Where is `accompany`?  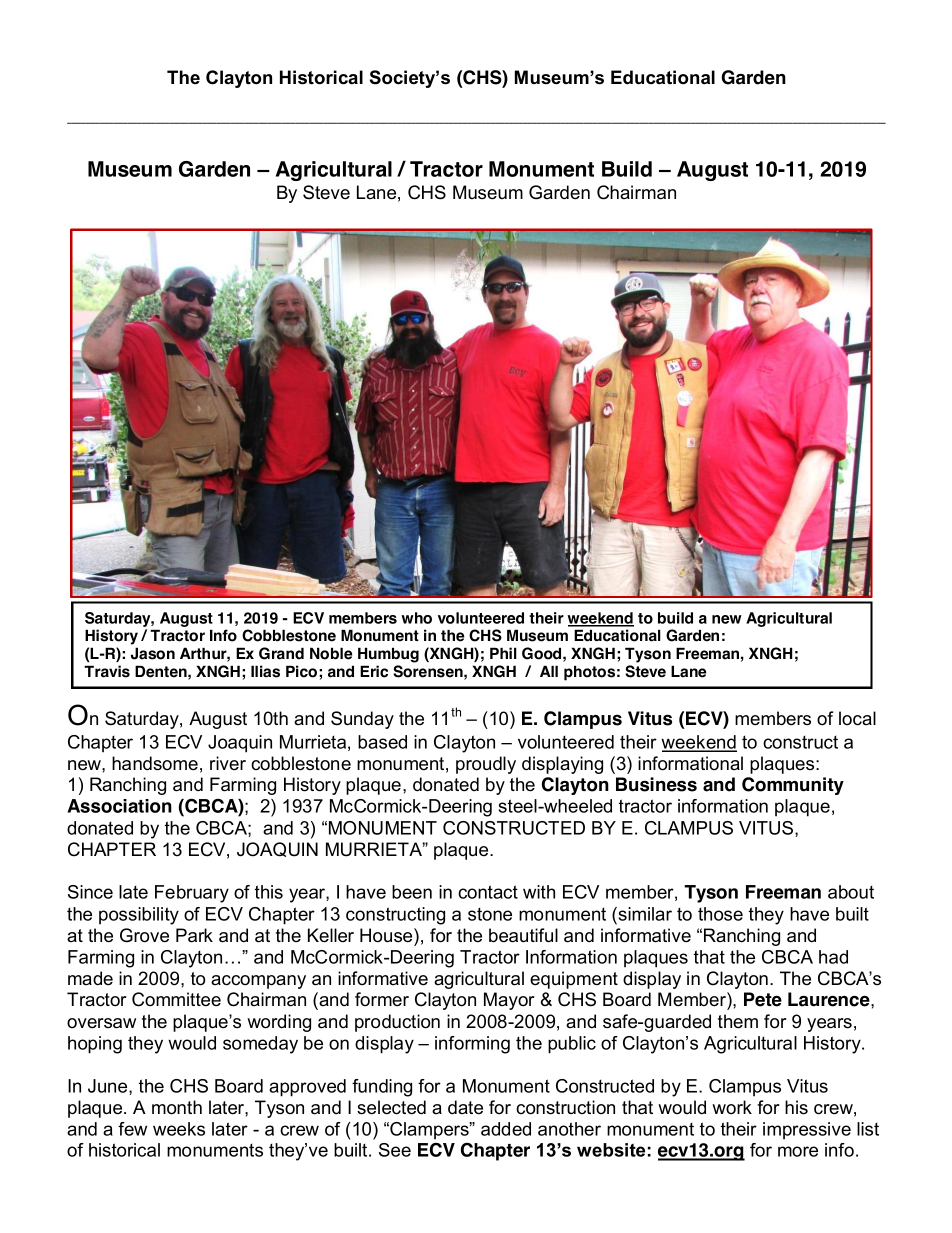
accompany is located at coordinates (258, 982).
